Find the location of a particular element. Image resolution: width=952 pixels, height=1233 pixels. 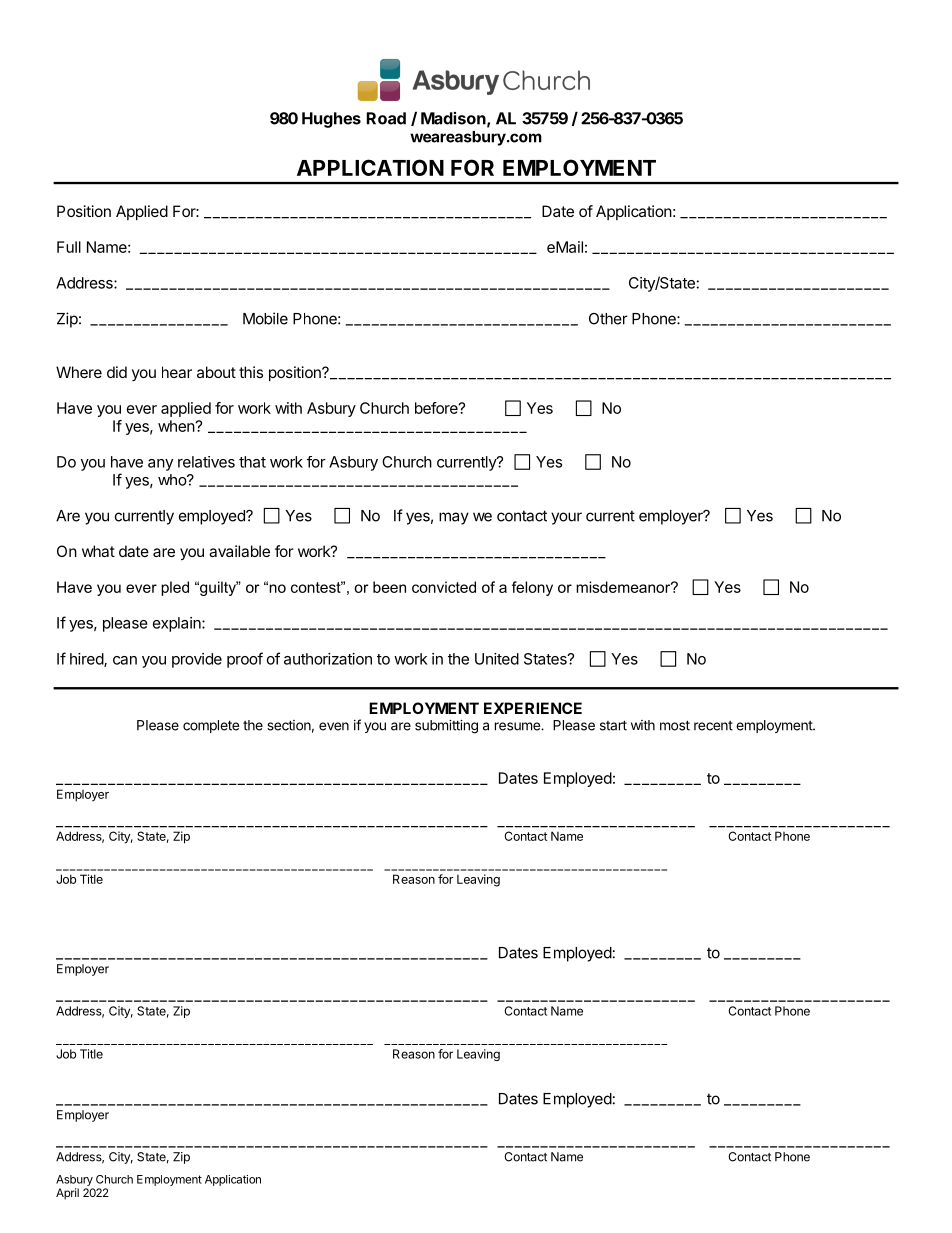

start is located at coordinates (613, 725).
